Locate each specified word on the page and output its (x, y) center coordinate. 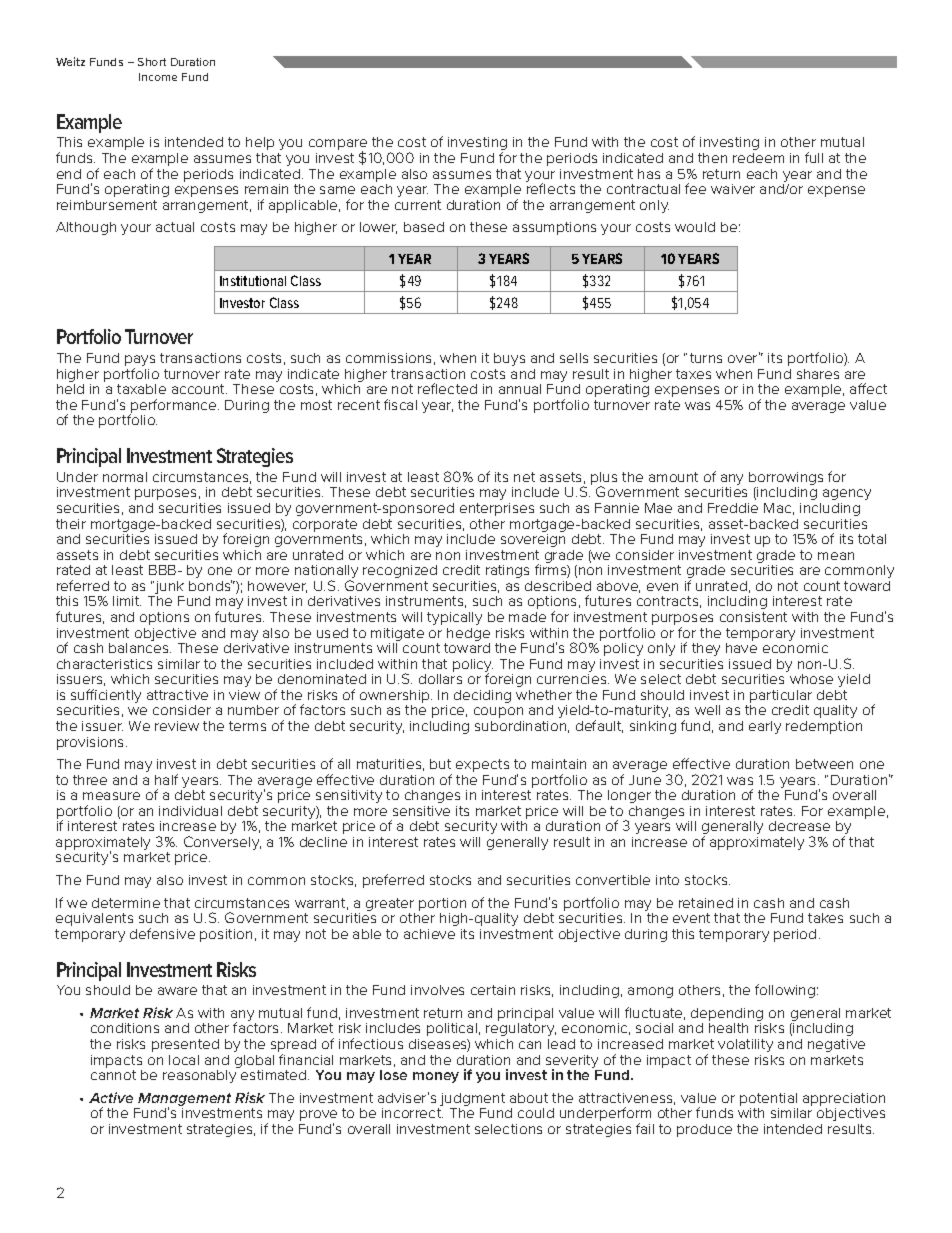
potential (769, 1101)
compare (338, 146)
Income (158, 77)
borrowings (786, 480)
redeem (758, 158)
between (824, 764)
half (166, 779)
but (440, 764)
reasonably (199, 1076)
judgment (471, 1101)
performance (174, 407)
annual (520, 389)
